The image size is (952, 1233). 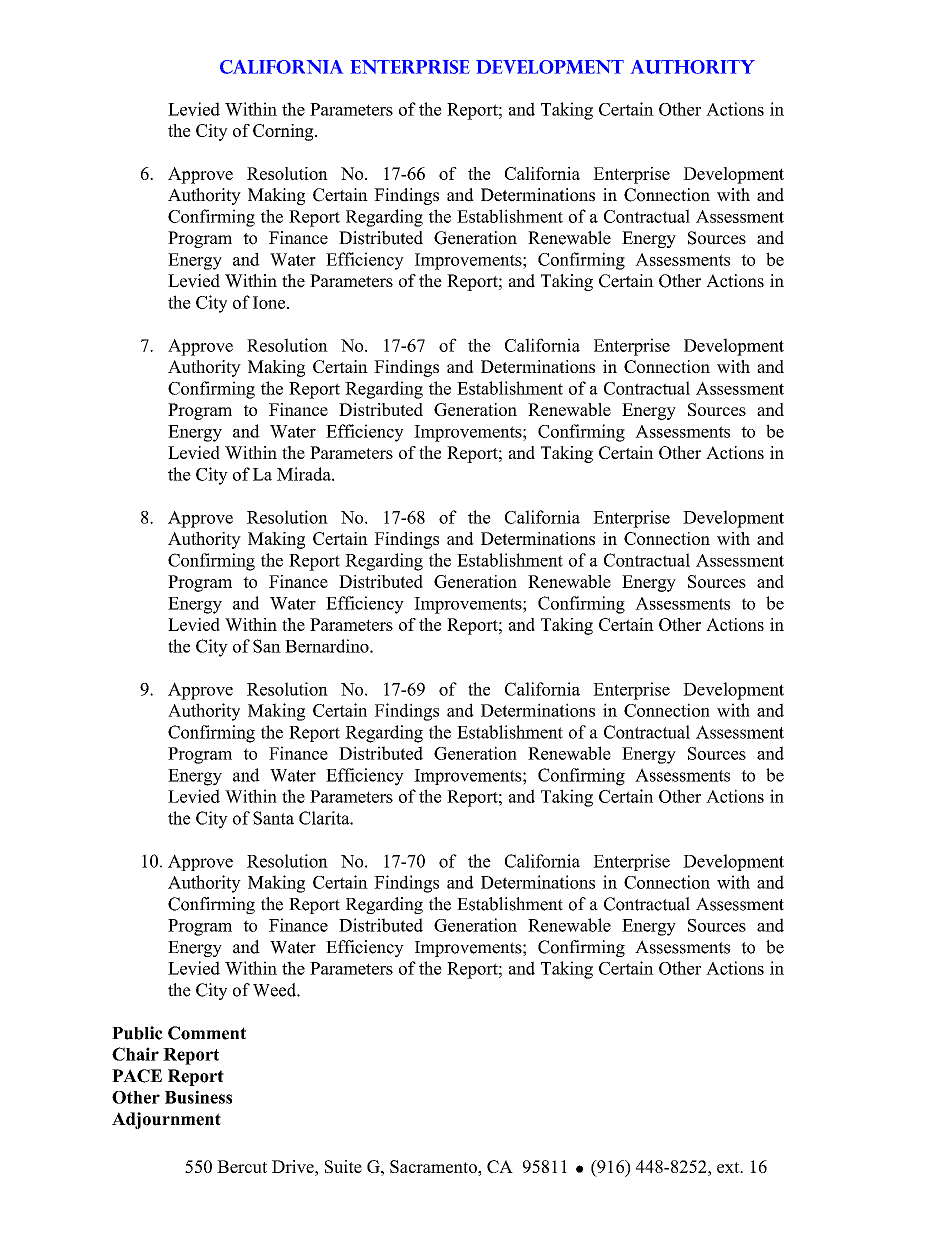 What do you see at coordinates (343, 1166) in the image?
I see `Suite` at bounding box center [343, 1166].
